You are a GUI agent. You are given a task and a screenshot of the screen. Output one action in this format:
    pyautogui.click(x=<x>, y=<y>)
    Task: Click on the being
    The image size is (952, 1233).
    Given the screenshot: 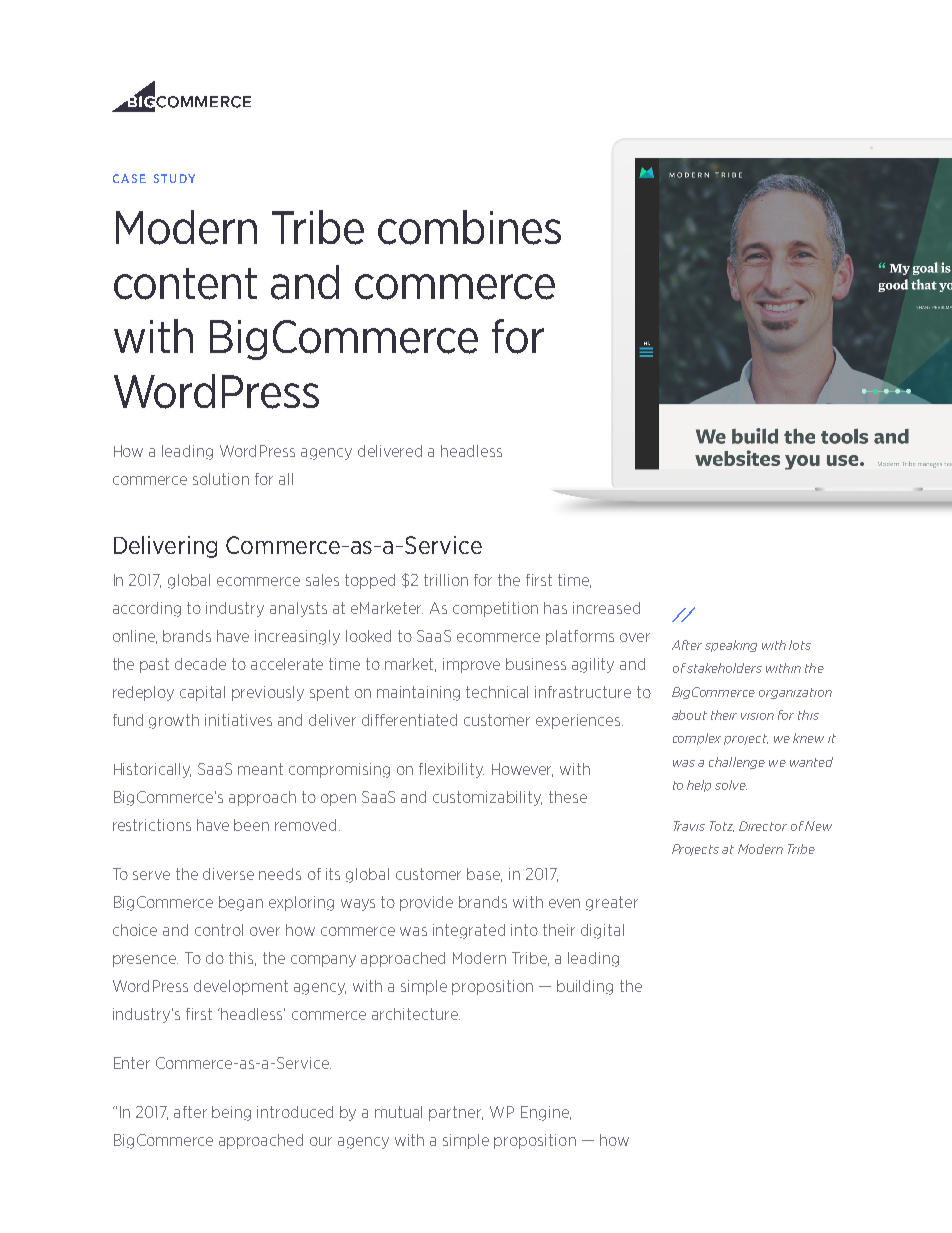 What is the action you would take?
    pyautogui.click(x=231, y=1113)
